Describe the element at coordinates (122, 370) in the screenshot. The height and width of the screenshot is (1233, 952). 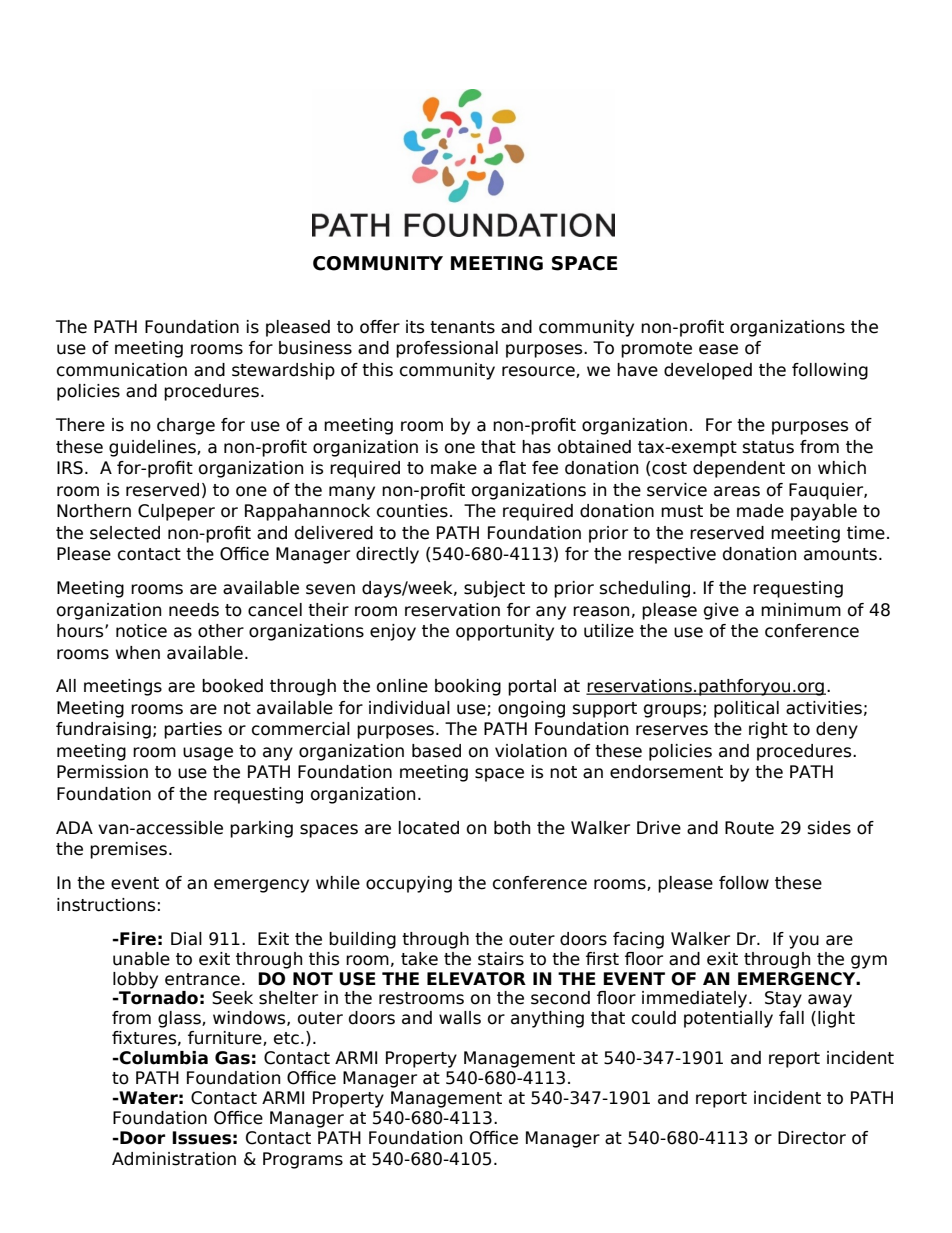
I see `communication` at that location.
